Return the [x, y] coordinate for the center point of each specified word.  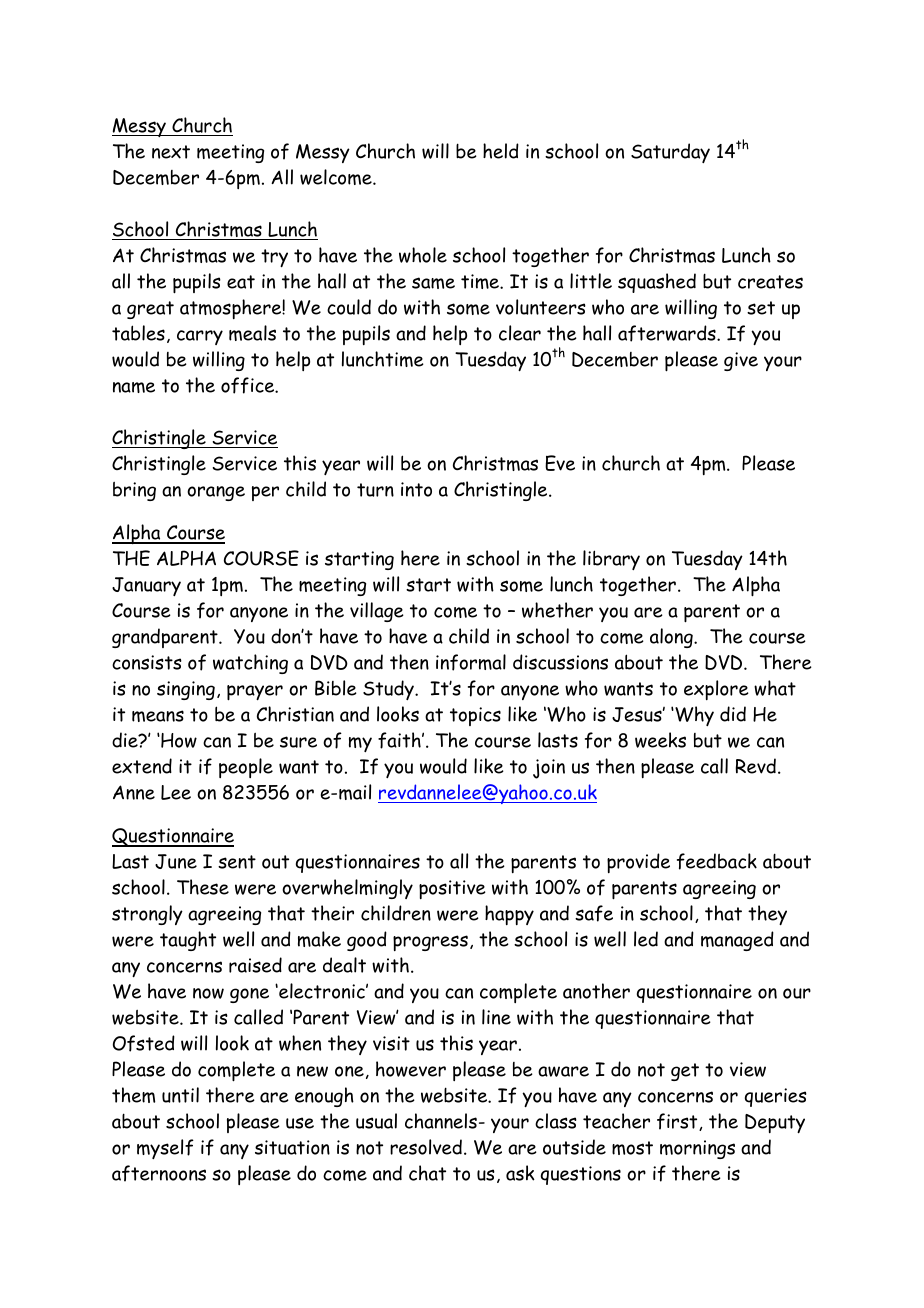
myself [165, 1149]
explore [716, 690]
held [501, 151]
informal [471, 662]
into [416, 489]
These [203, 887]
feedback [717, 861]
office [249, 385]
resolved [426, 1147]
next [171, 152]
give [741, 361]
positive [452, 889]
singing [186, 690]
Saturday [670, 153]
